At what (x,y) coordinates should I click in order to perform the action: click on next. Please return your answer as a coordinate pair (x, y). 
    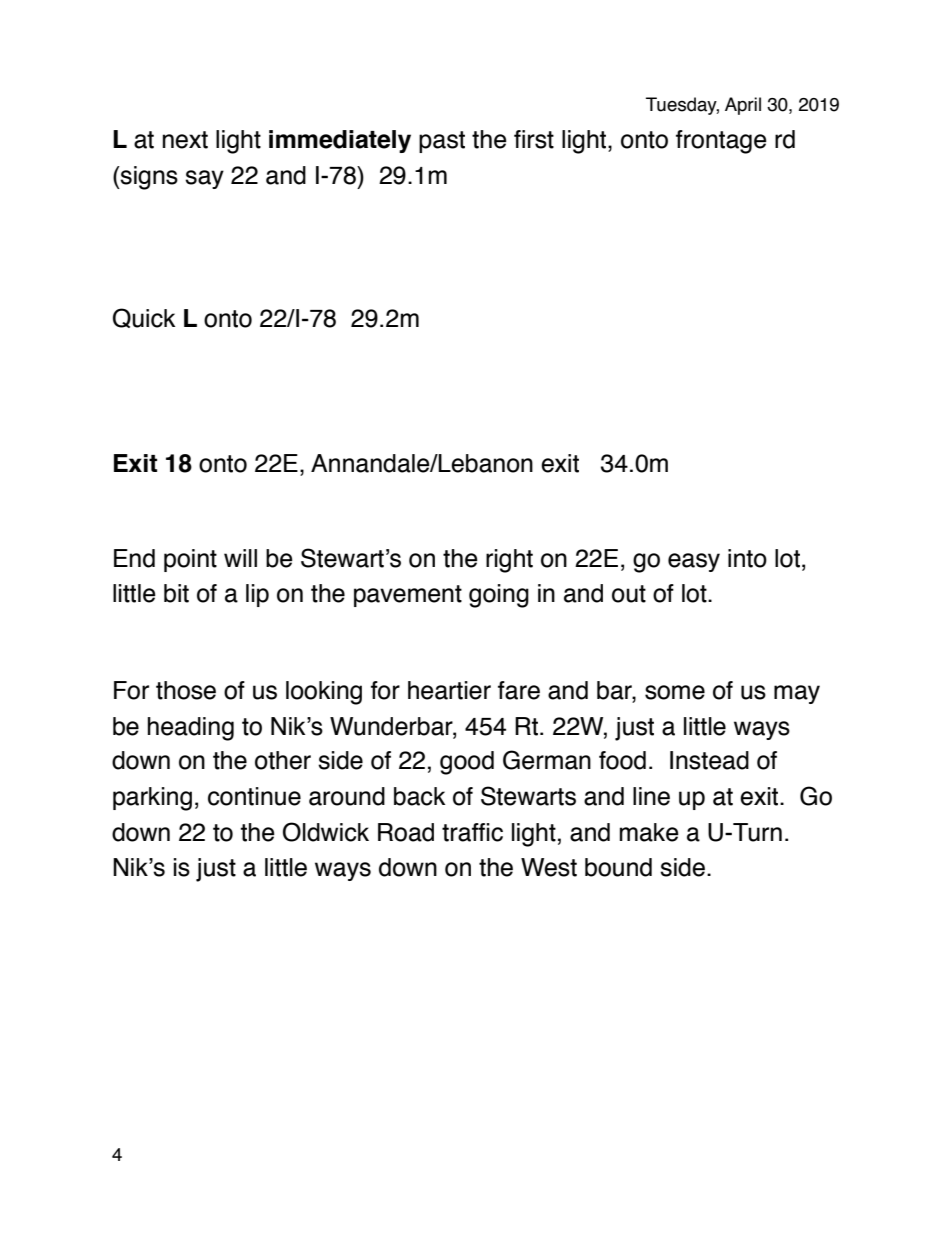
    Looking at the image, I should click on (185, 140).
